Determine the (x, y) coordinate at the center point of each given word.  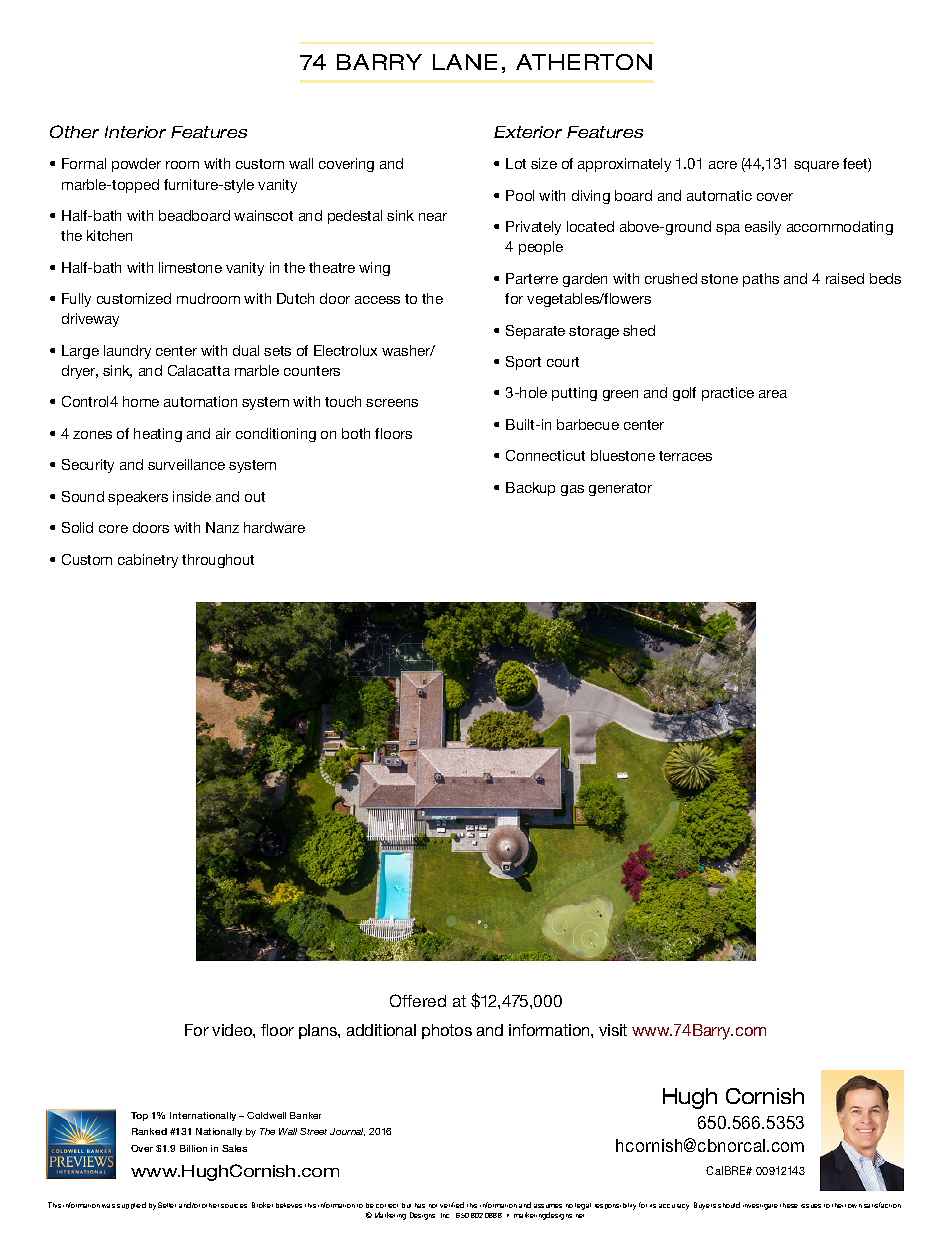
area (773, 394)
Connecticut (545, 455)
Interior (135, 132)
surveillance (186, 464)
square (816, 166)
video (233, 1030)
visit (613, 1030)
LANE (465, 62)
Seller (167, 1205)
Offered (418, 1000)
